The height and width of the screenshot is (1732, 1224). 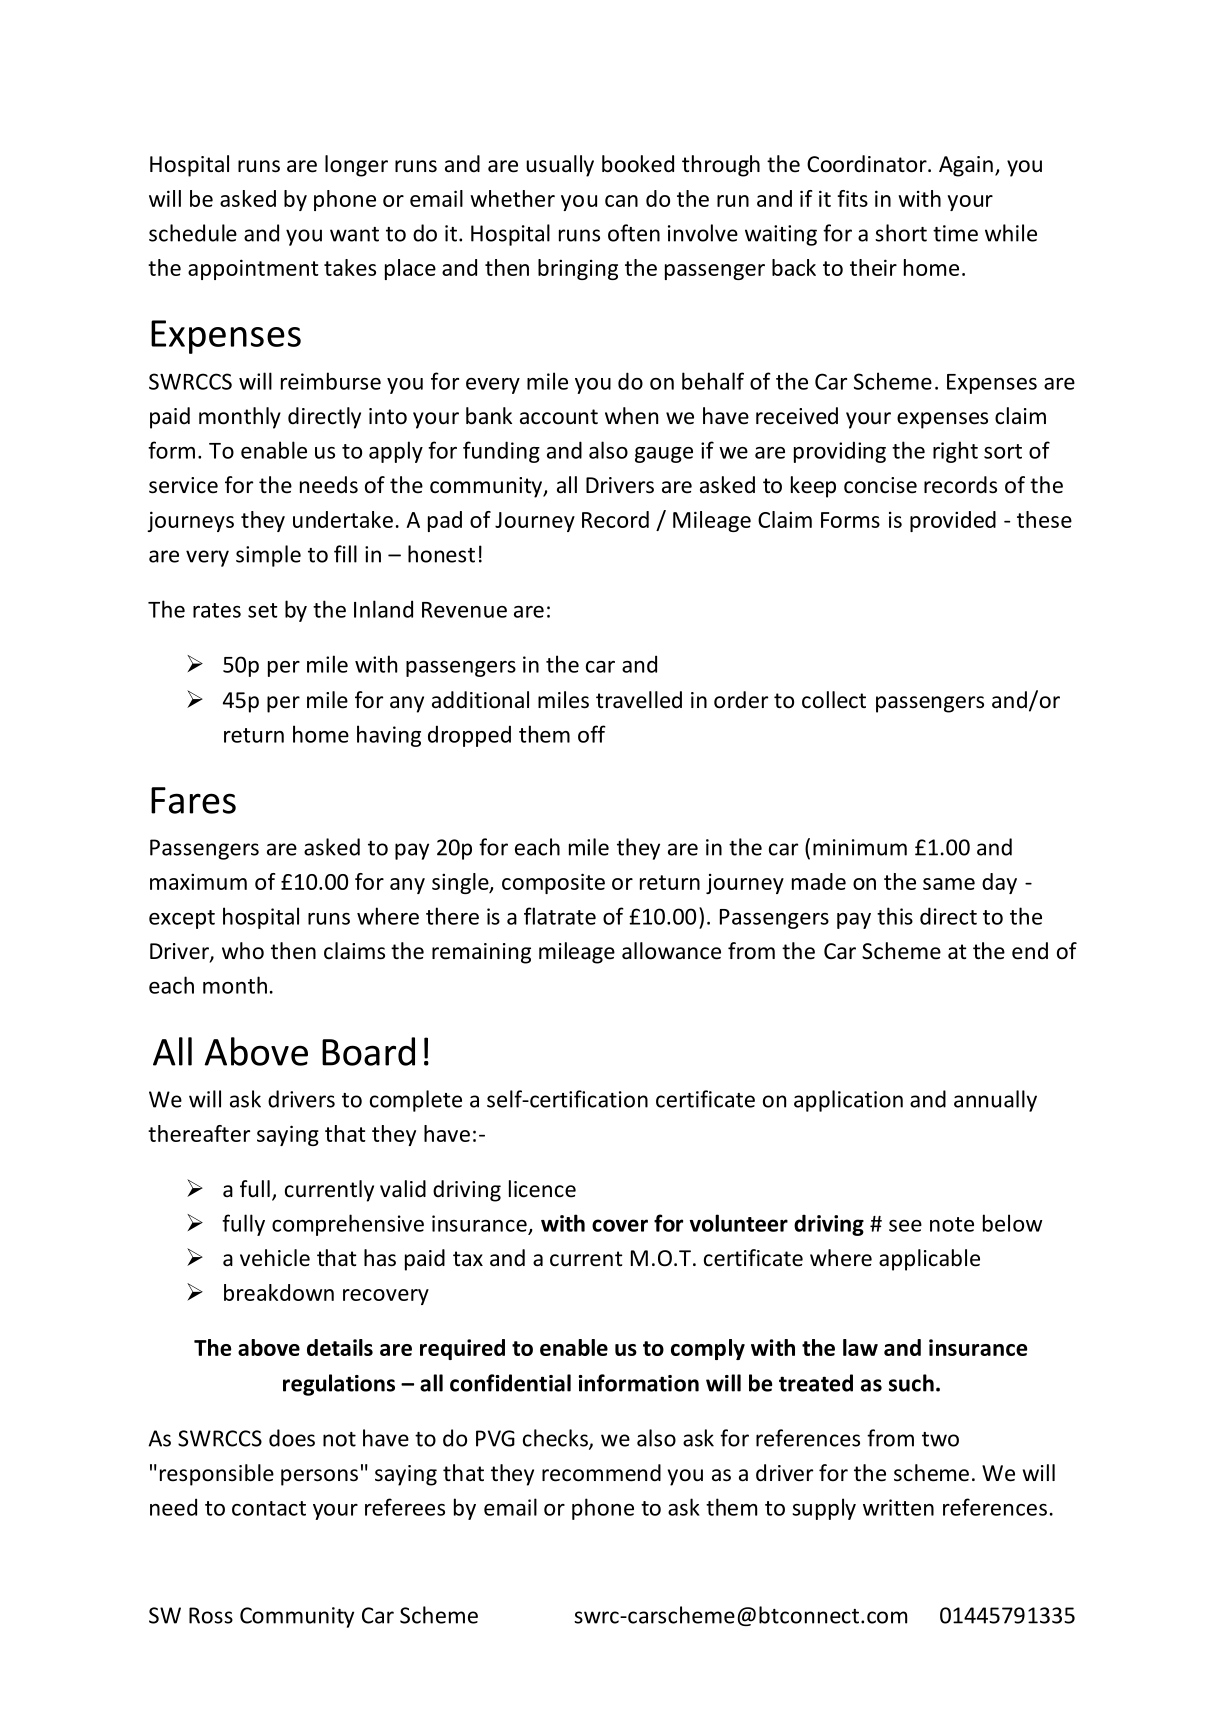 I want to click on undertake, so click(x=343, y=519).
